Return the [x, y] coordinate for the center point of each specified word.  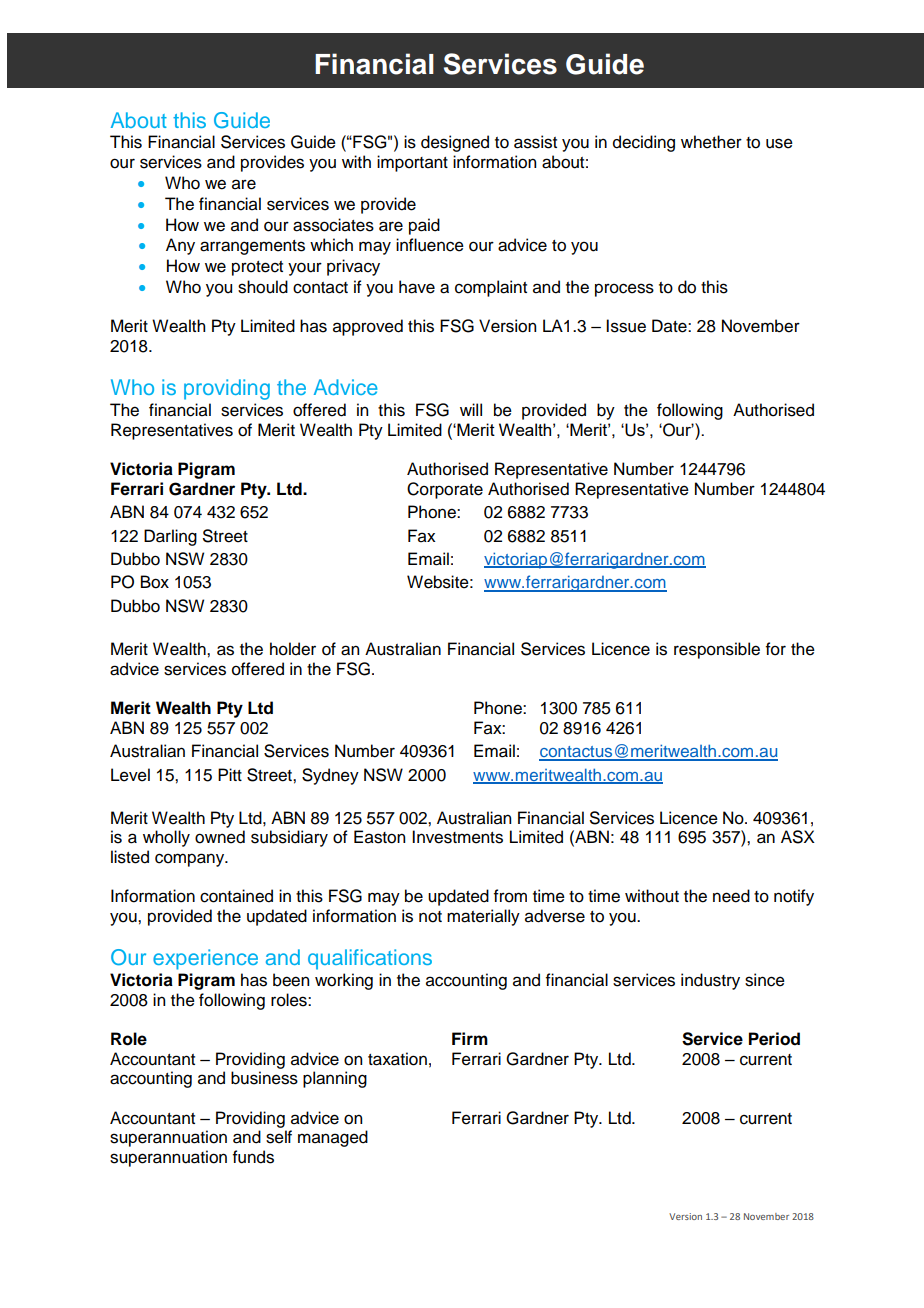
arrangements [252, 247]
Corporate [445, 490]
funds [253, 1157]
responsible [717, 650]
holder [293, 649]
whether [711, 142]
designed [455, 143]
